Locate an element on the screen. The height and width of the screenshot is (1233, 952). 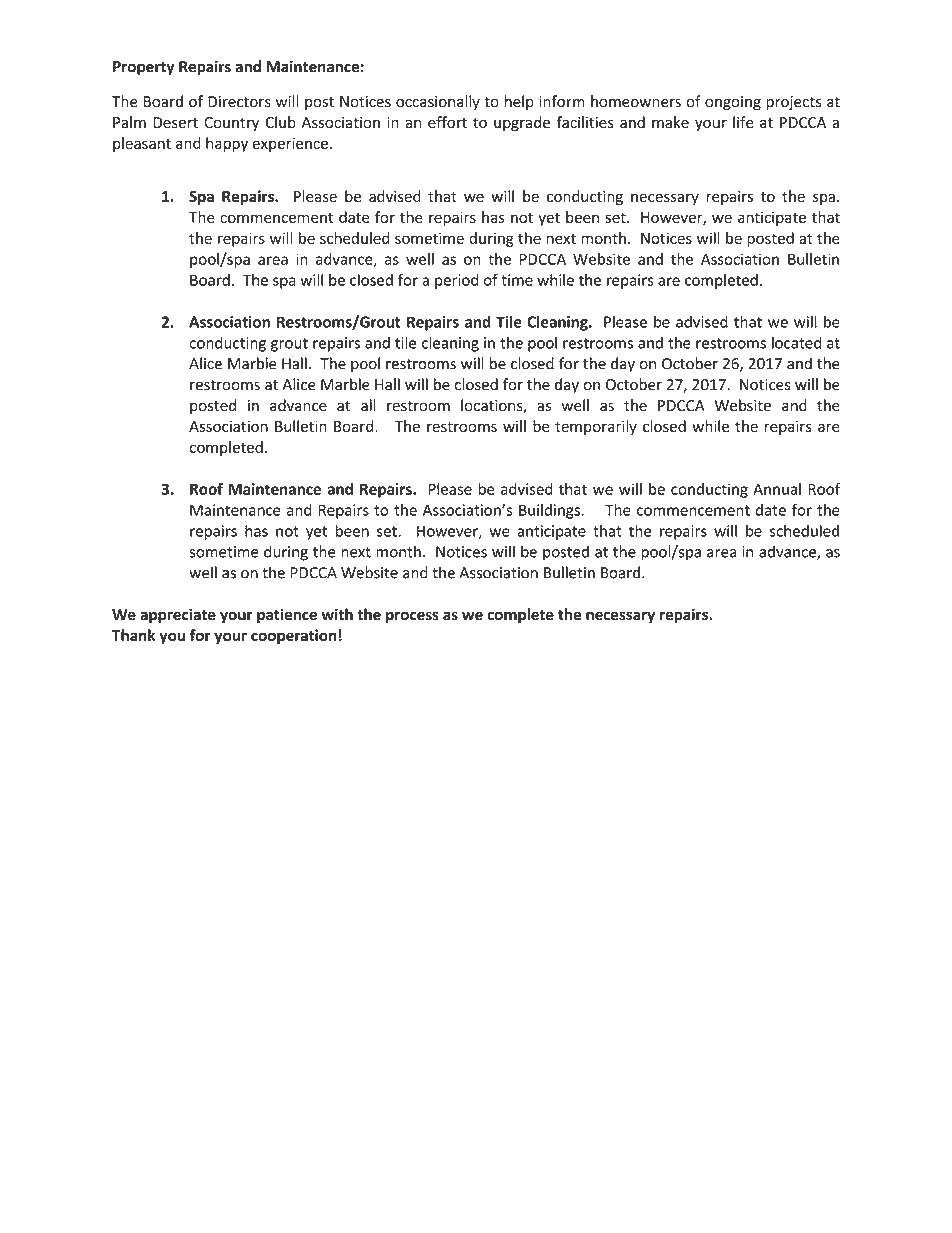
process is located at coordinates (412, 617).
